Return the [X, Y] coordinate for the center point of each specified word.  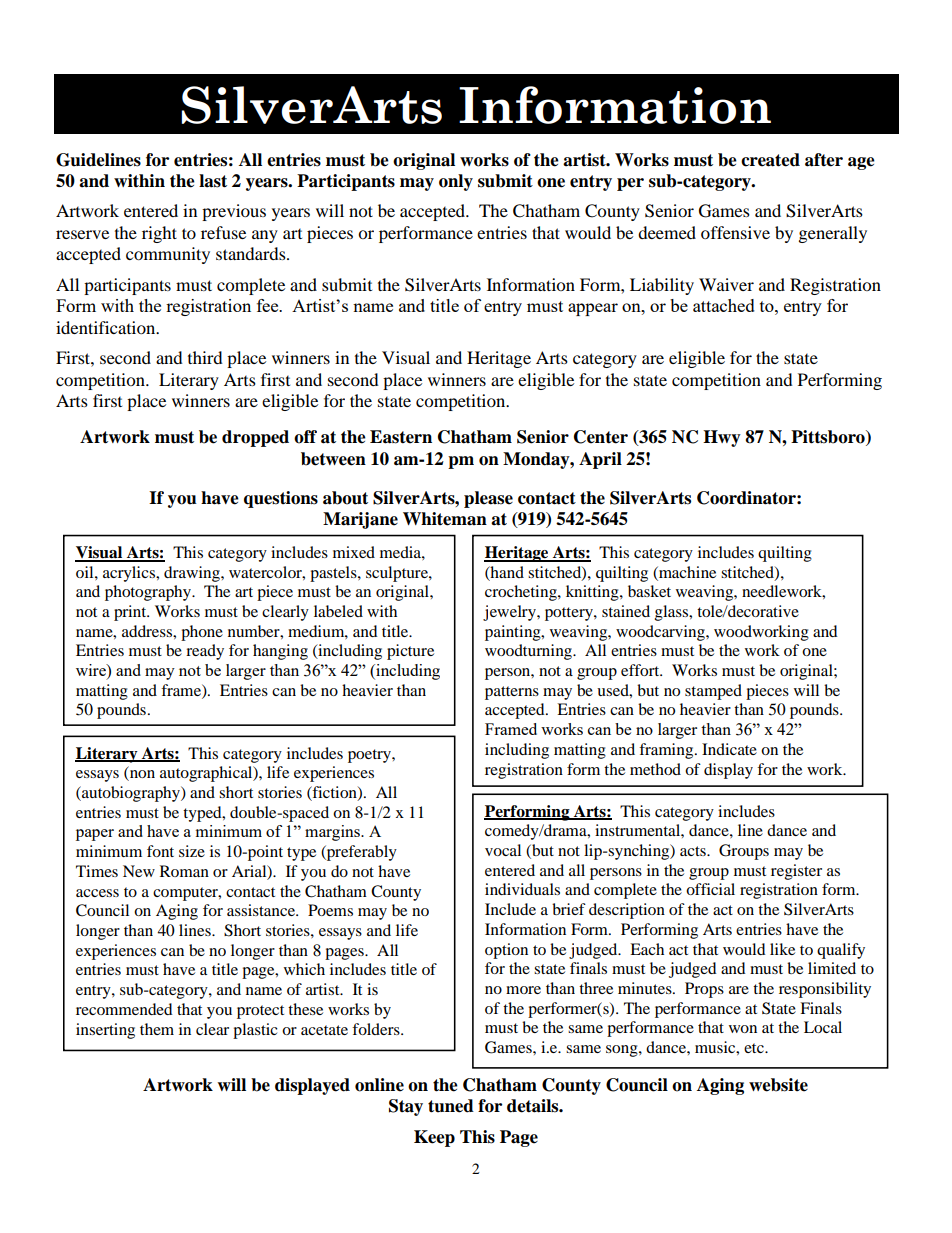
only [456, 182]
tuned [451, 1106]
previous [234, 212]
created [770, 160]
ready [205, 652]
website [778, 1085]
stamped [713, 692]
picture [410, 652]
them [157, 1029]
